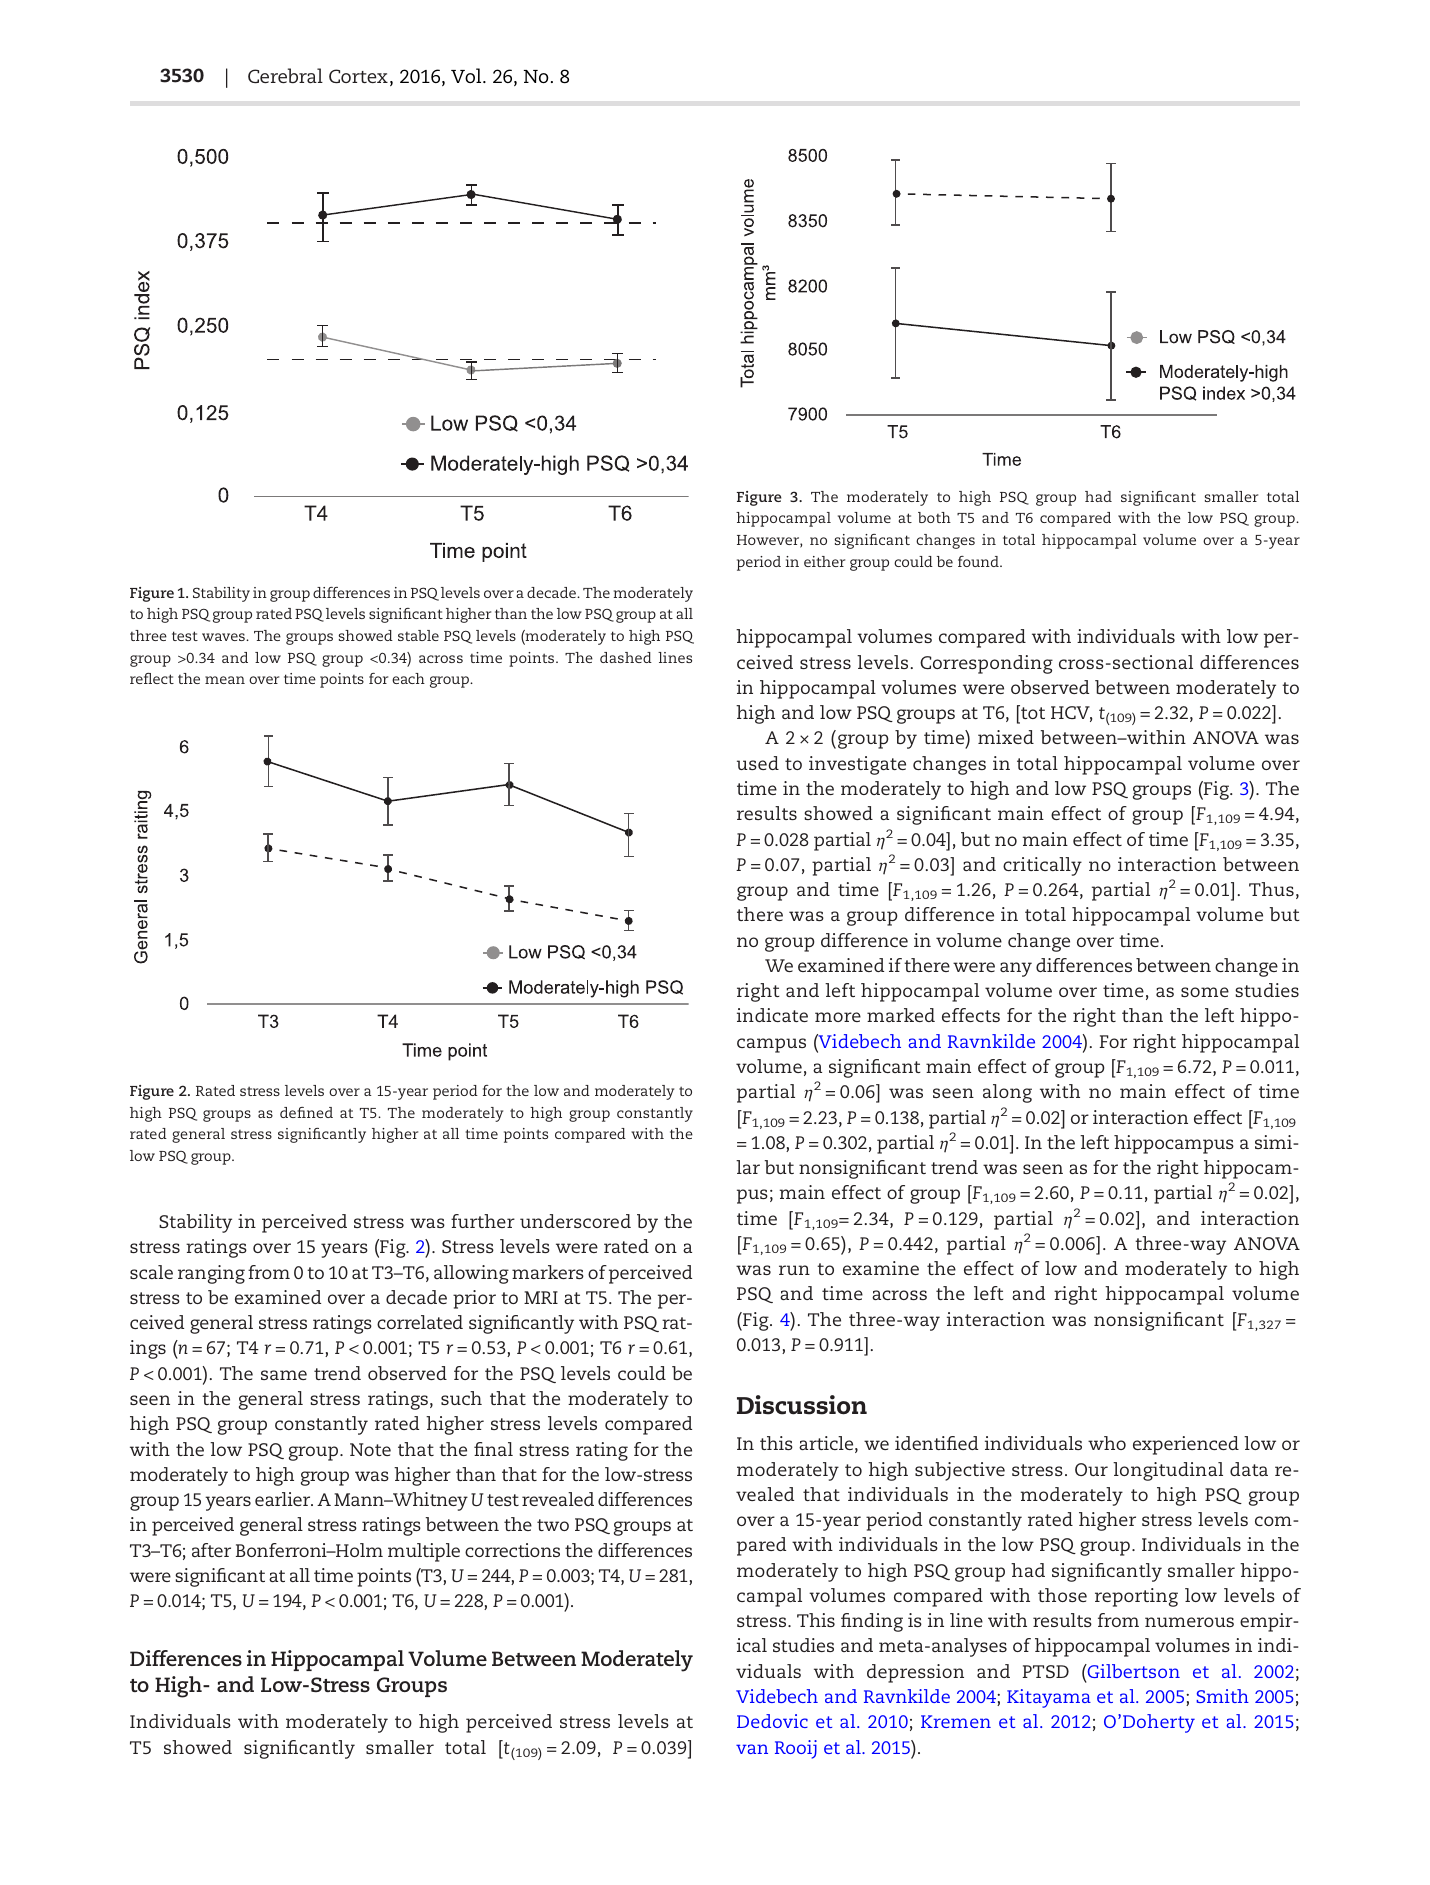 This image has width=1430, height=1885. Describe the element at coordinates (1222, 1696) in the image. I see `Smith` at that location.
